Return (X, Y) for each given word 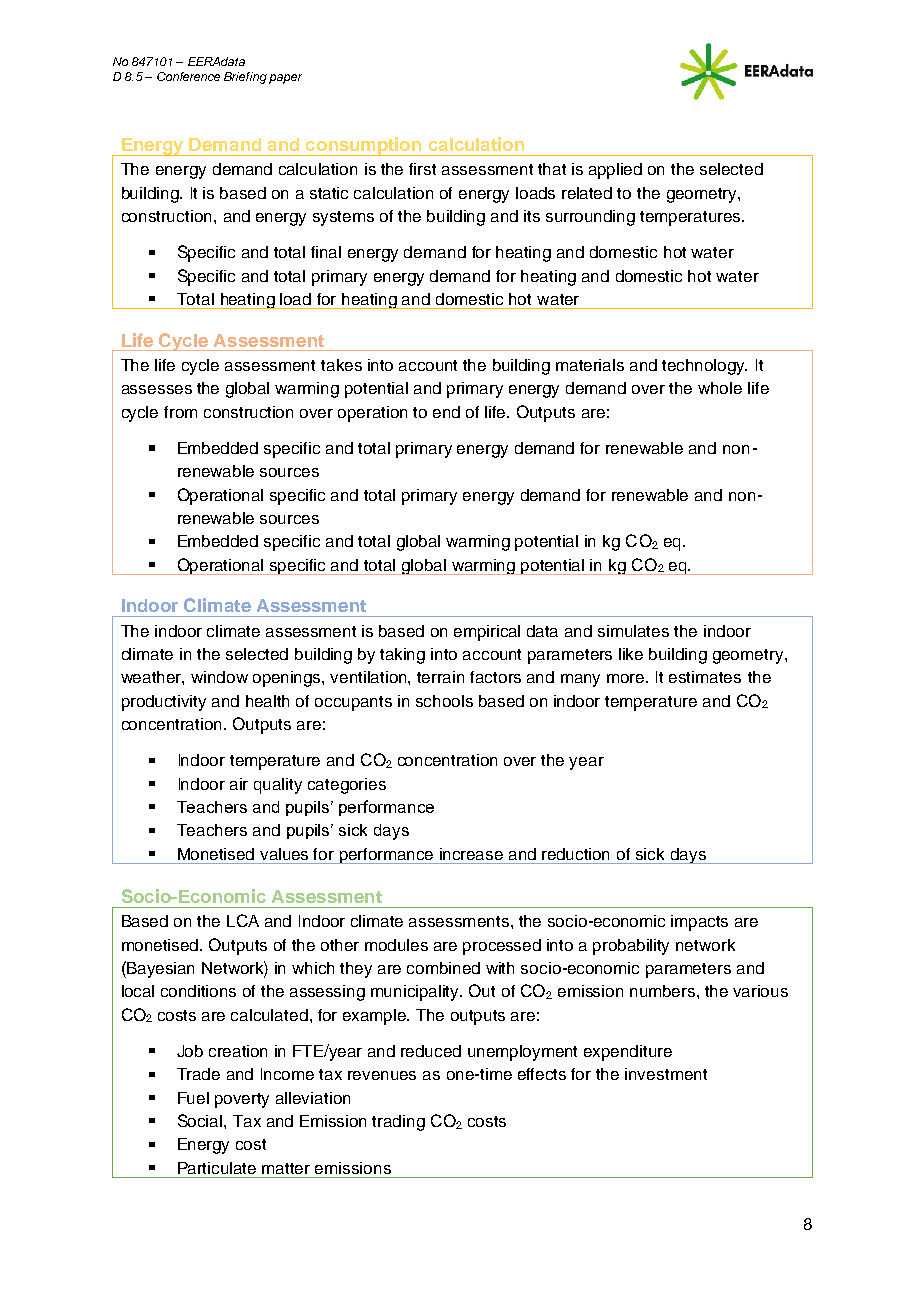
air (239, 784)
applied (615, 171)
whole (720, 388)
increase (471, 854)
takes (341, 365)
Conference (188, 76)
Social (201, 1120)
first (422, 169)
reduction (575, 854)
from (180, 412)
